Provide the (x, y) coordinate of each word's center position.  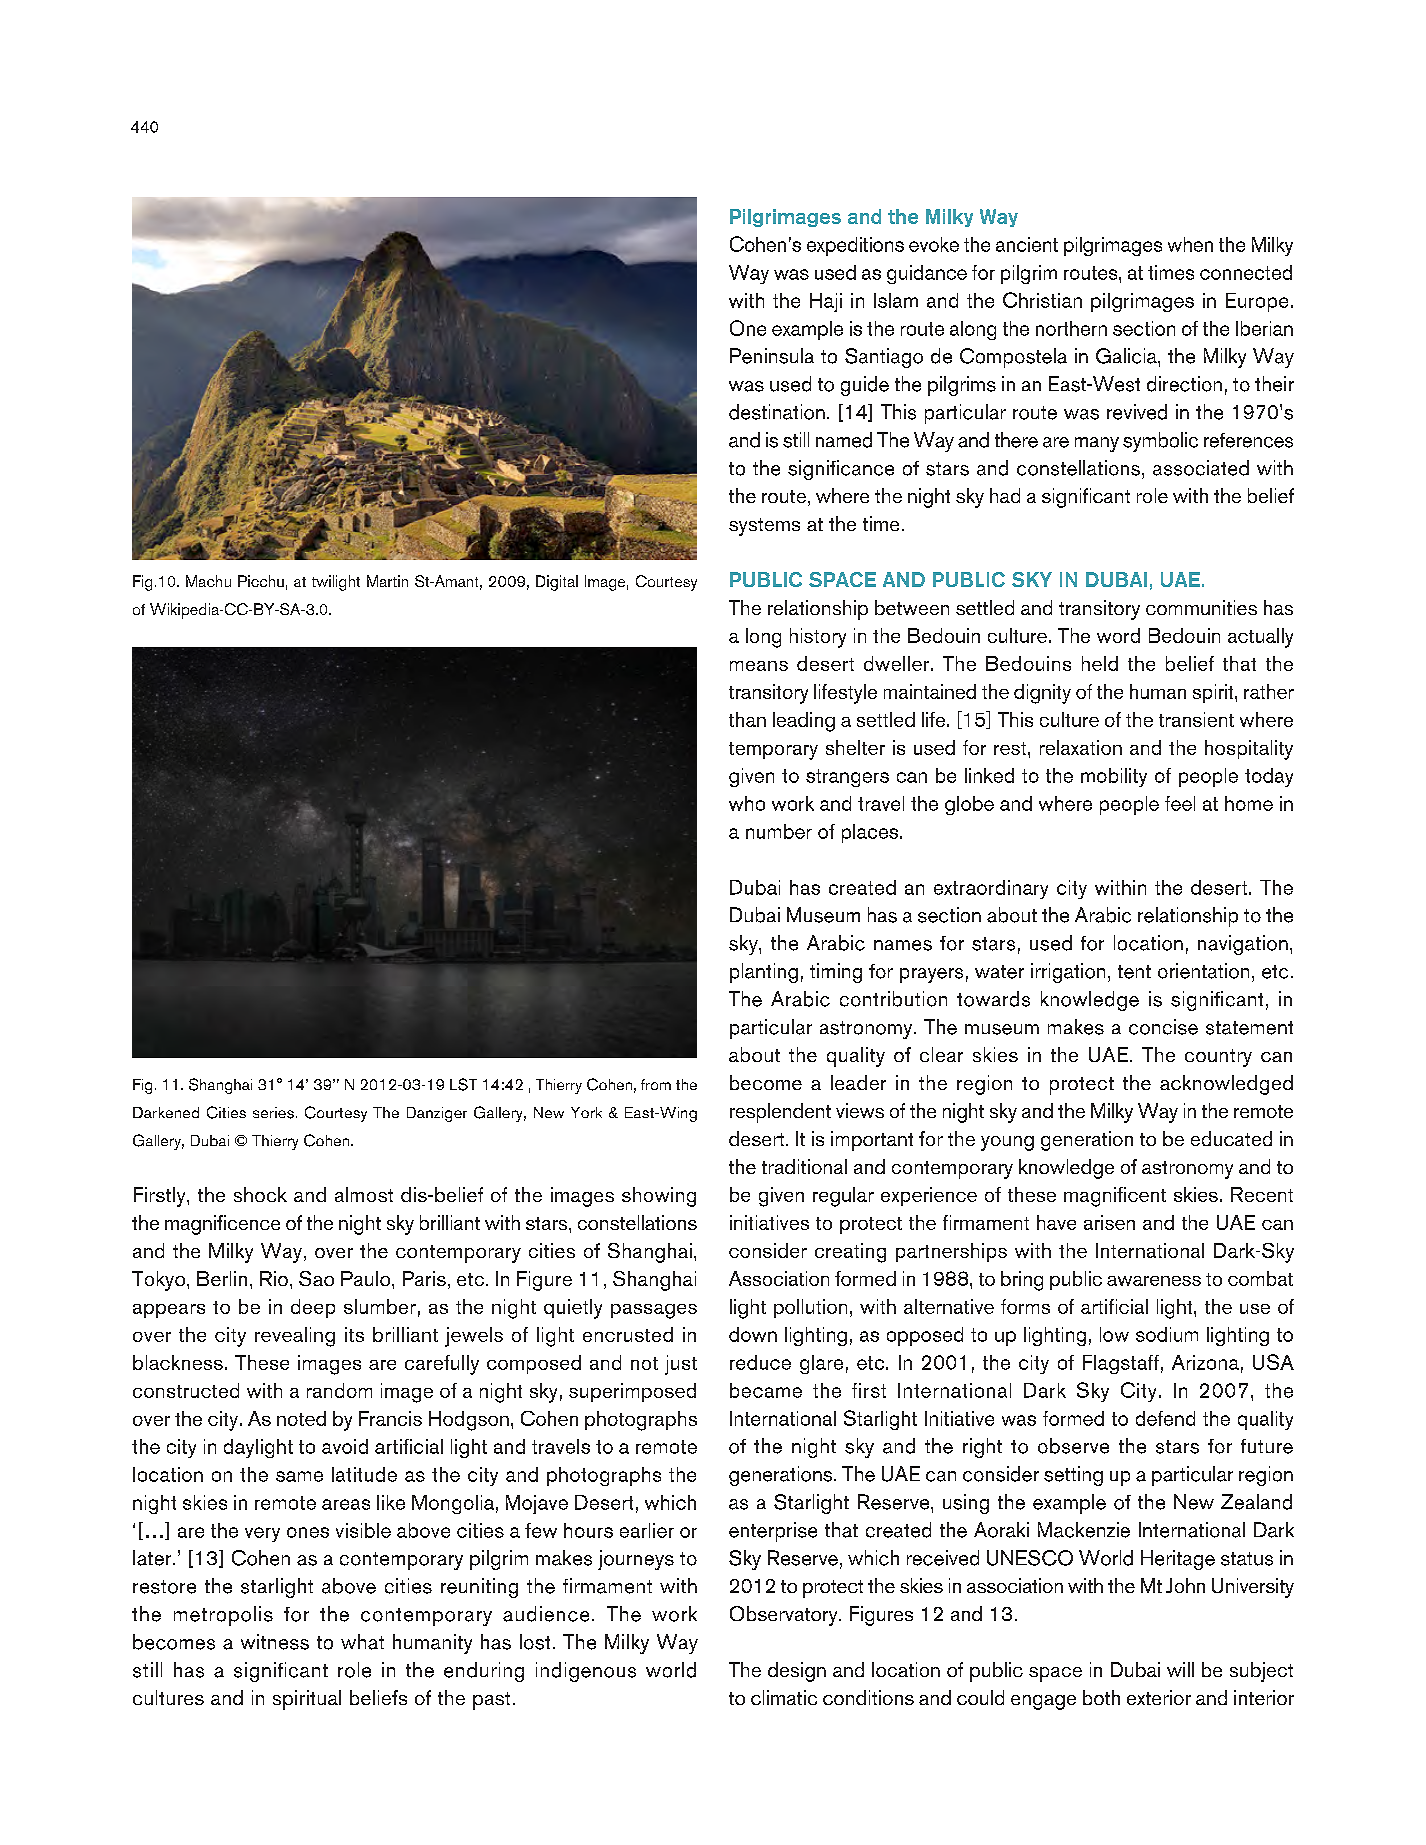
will (1180, 1669)
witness (275, 1642)
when (1190, 244)
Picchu (261, 581)
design (797, 1672)
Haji (826, 302)
